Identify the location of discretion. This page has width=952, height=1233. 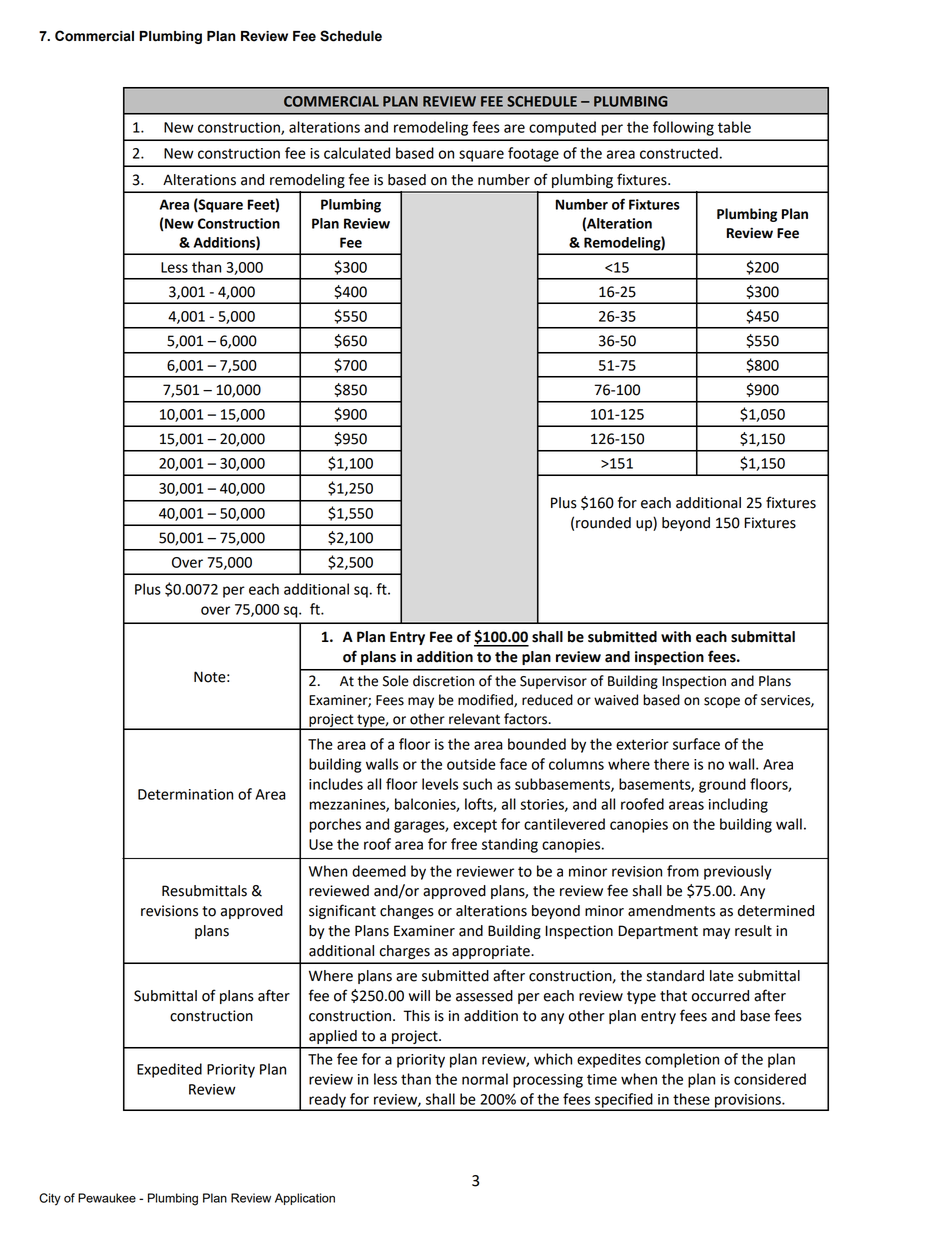
(443, 681).
